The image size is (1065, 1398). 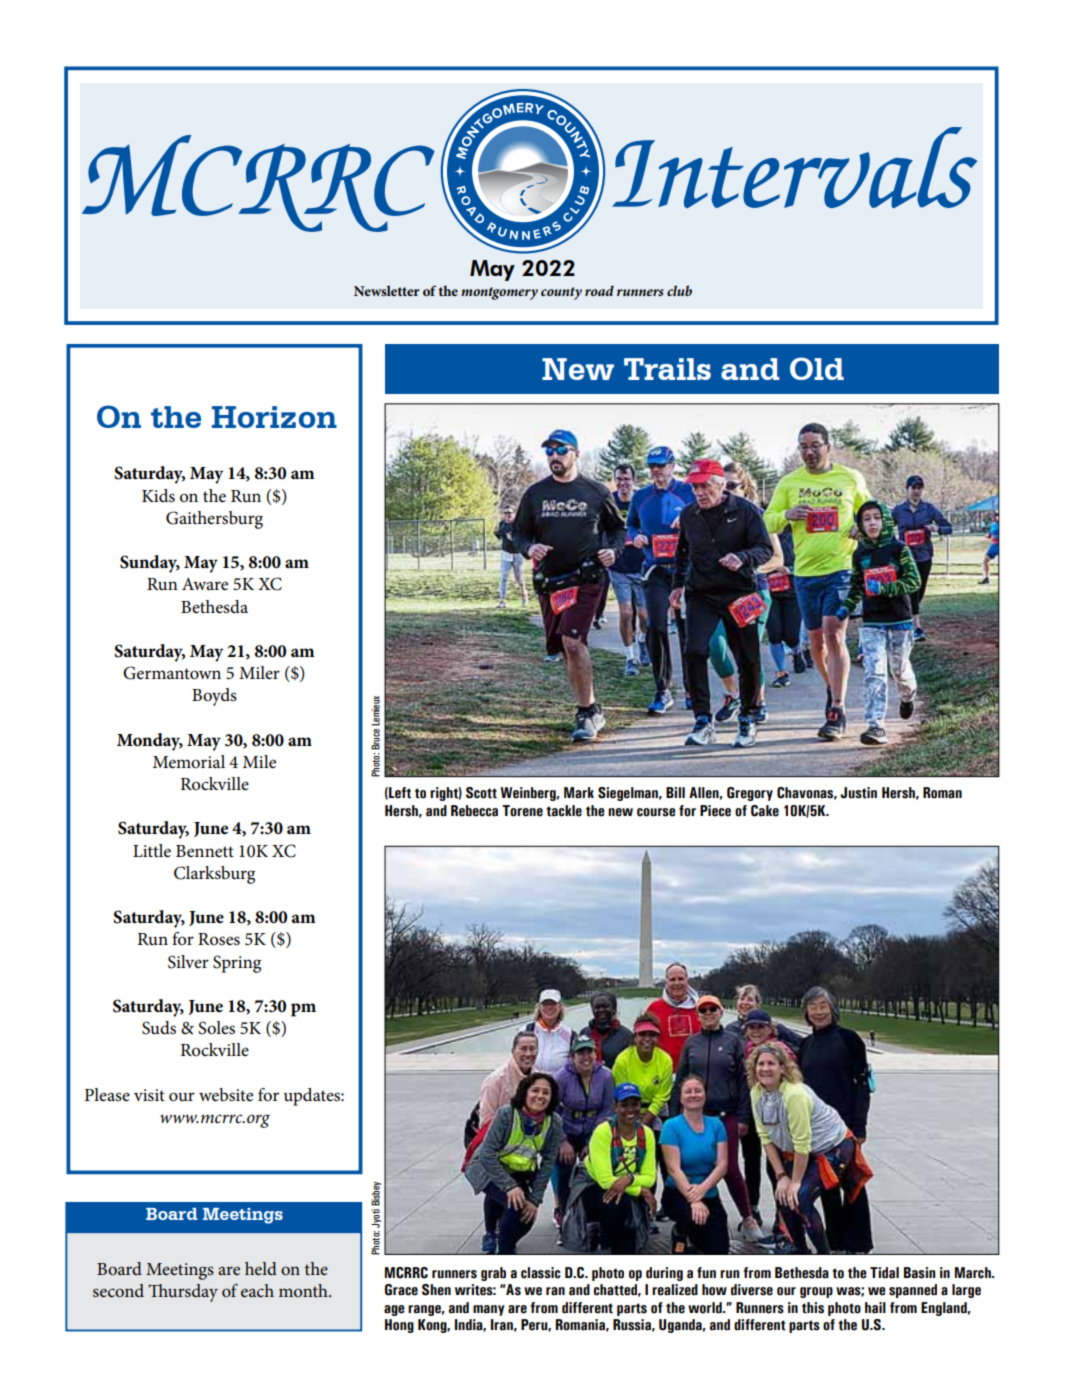 I want to click on Old, so click(x=817, y=368).
